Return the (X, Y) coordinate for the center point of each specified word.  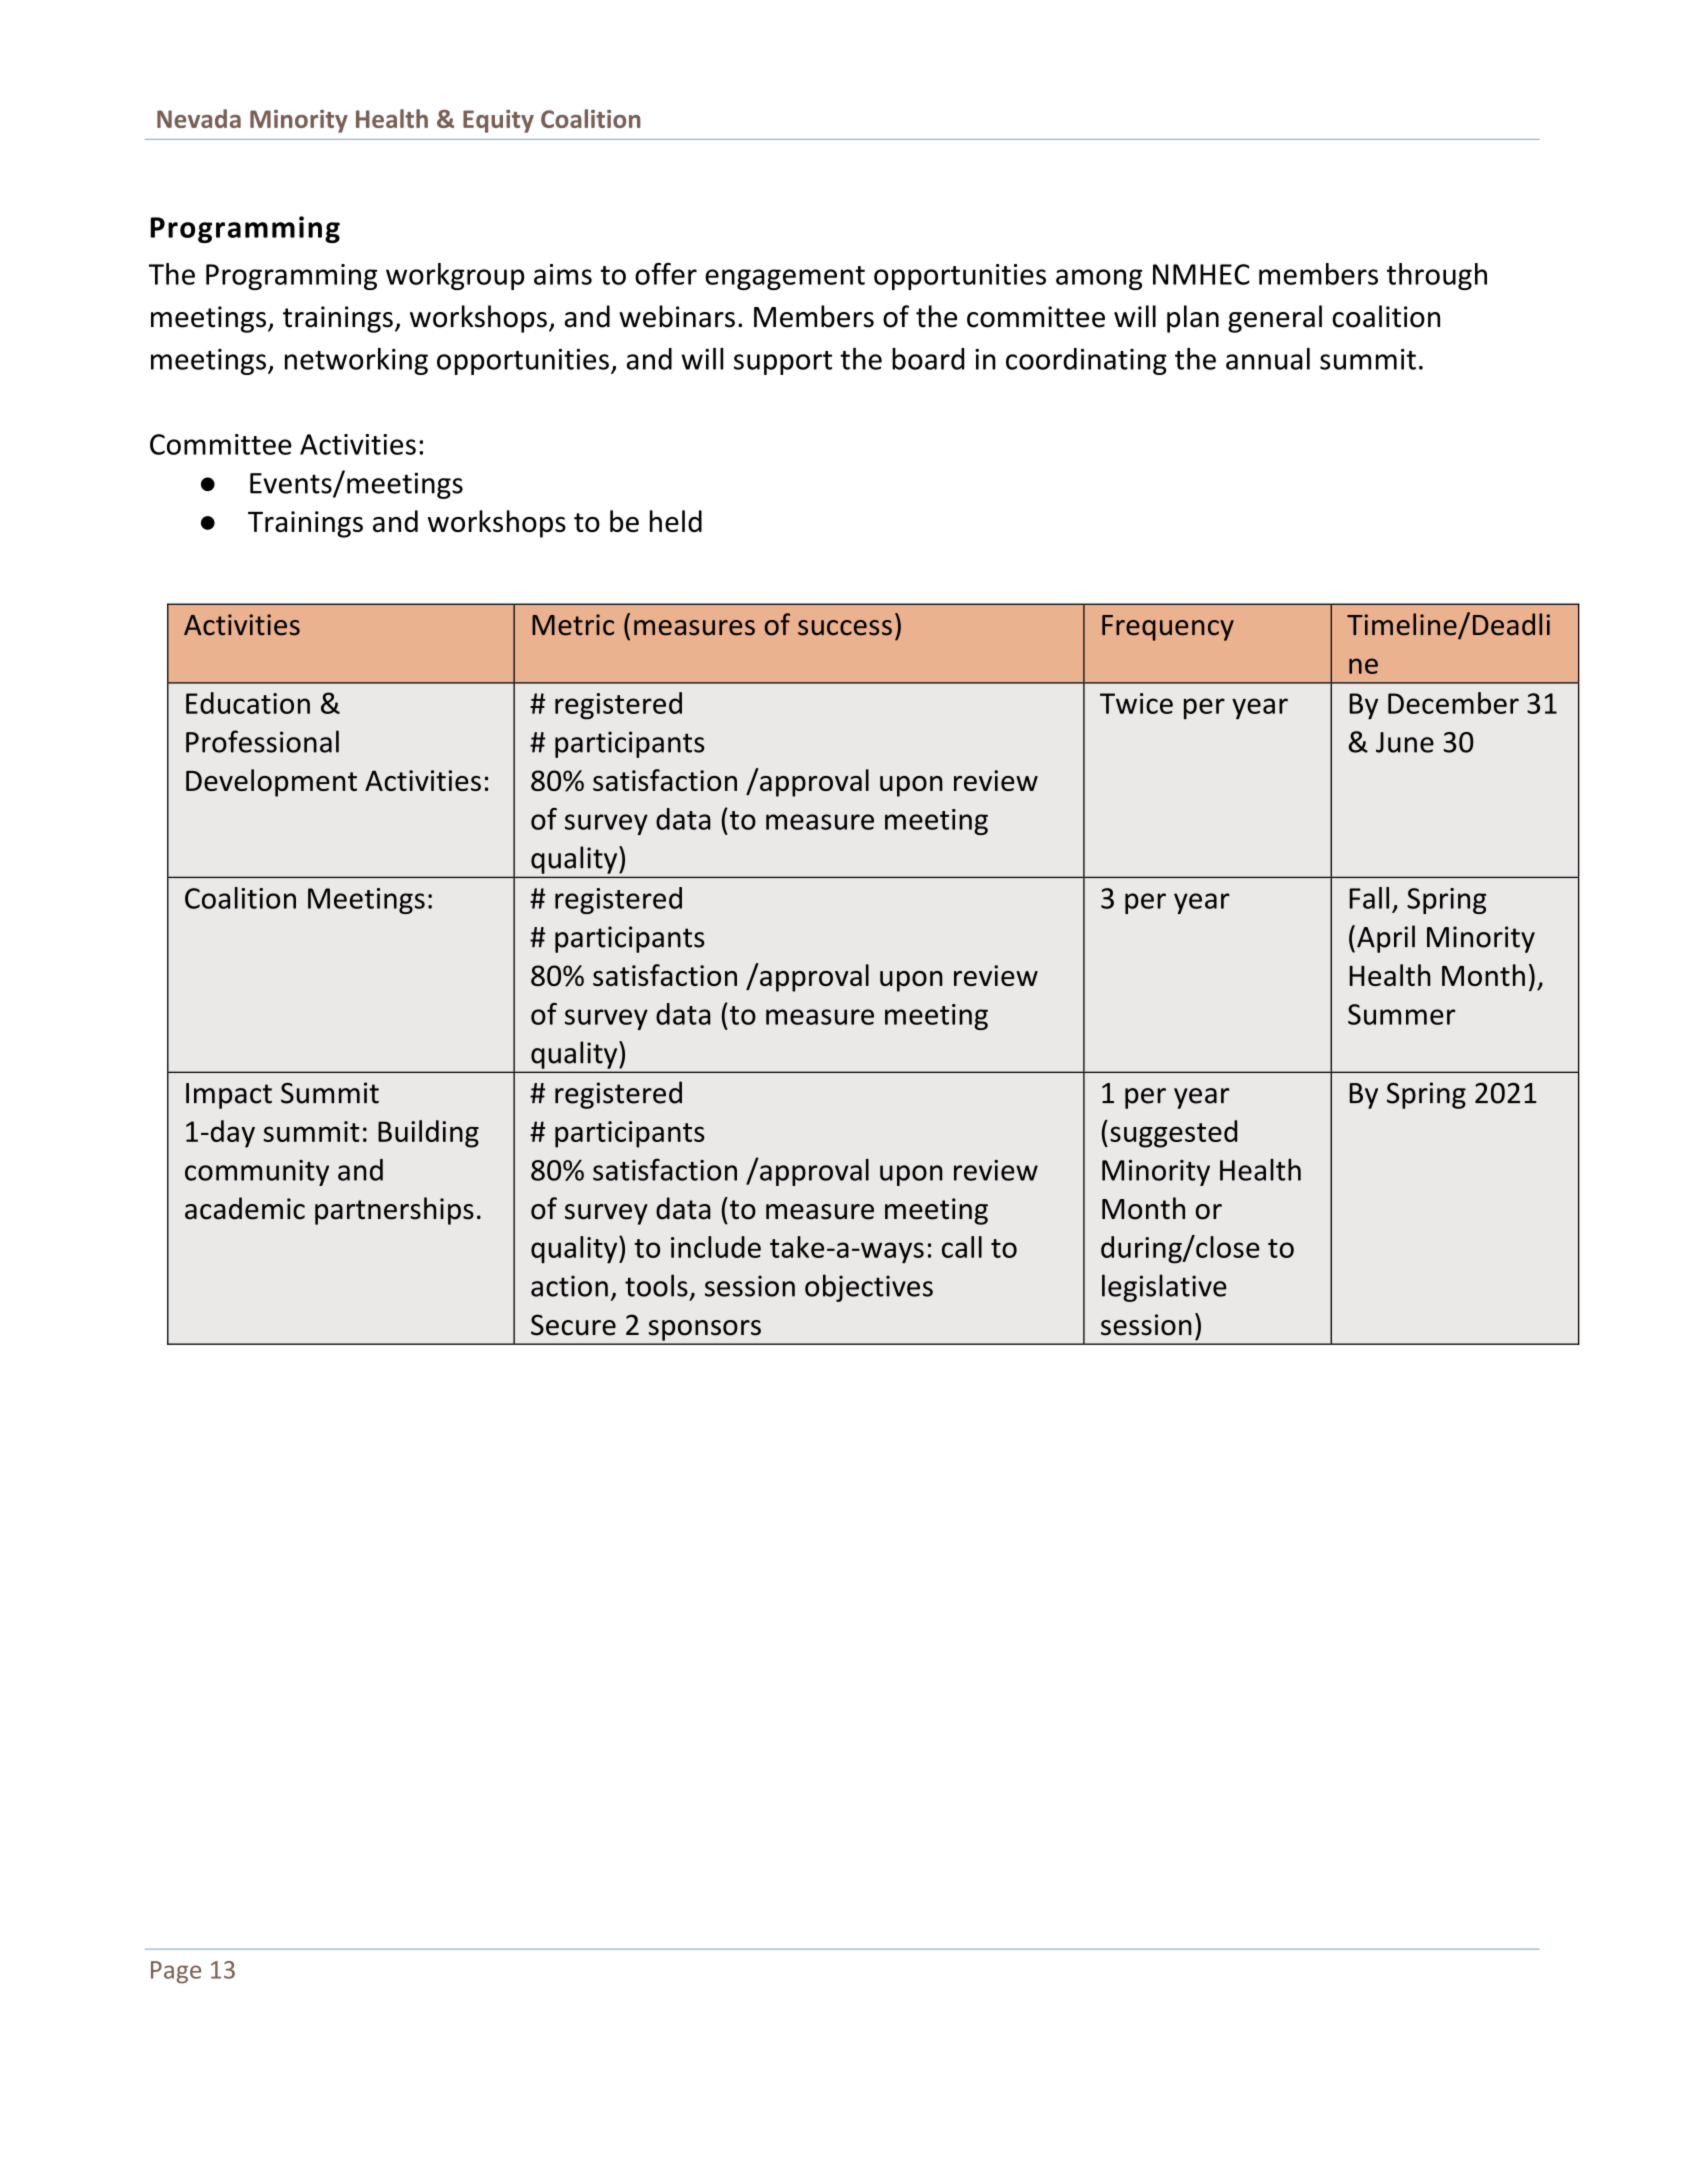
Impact (229, 1096)
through (1437, 276)
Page (176, 1972)
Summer (1402, 1014)
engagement (785, 278)
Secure (573, 1325)
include (716, 1247)
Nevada (199, 118)
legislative (1164, 1288)
